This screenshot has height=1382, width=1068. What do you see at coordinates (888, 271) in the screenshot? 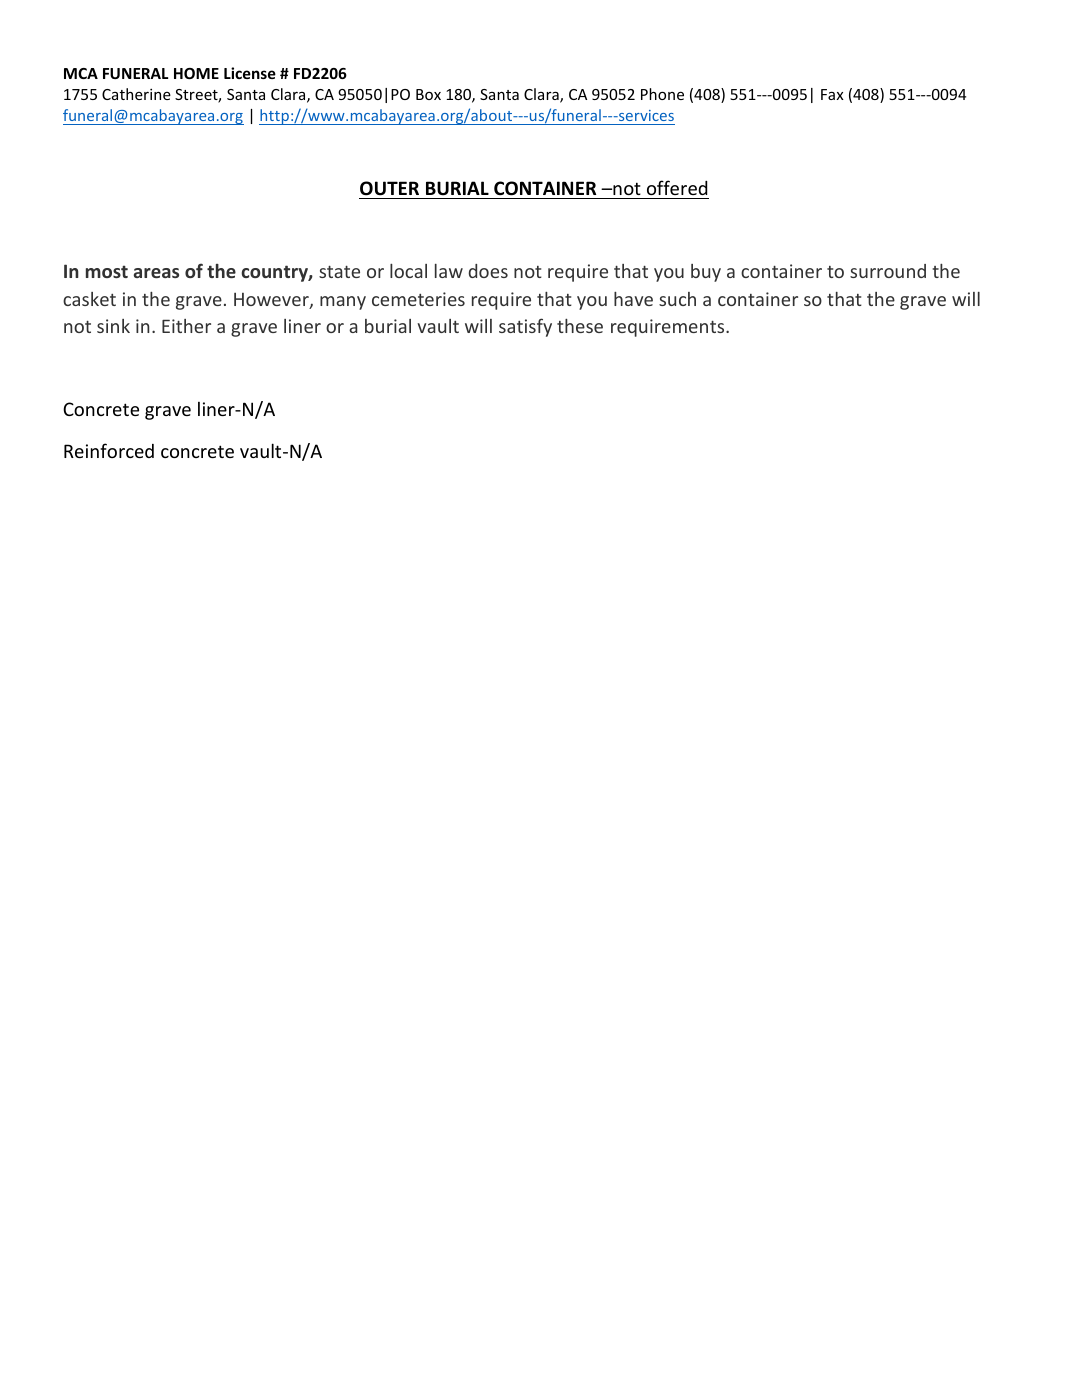
I see `surround` at bounding box center [888, 271].
